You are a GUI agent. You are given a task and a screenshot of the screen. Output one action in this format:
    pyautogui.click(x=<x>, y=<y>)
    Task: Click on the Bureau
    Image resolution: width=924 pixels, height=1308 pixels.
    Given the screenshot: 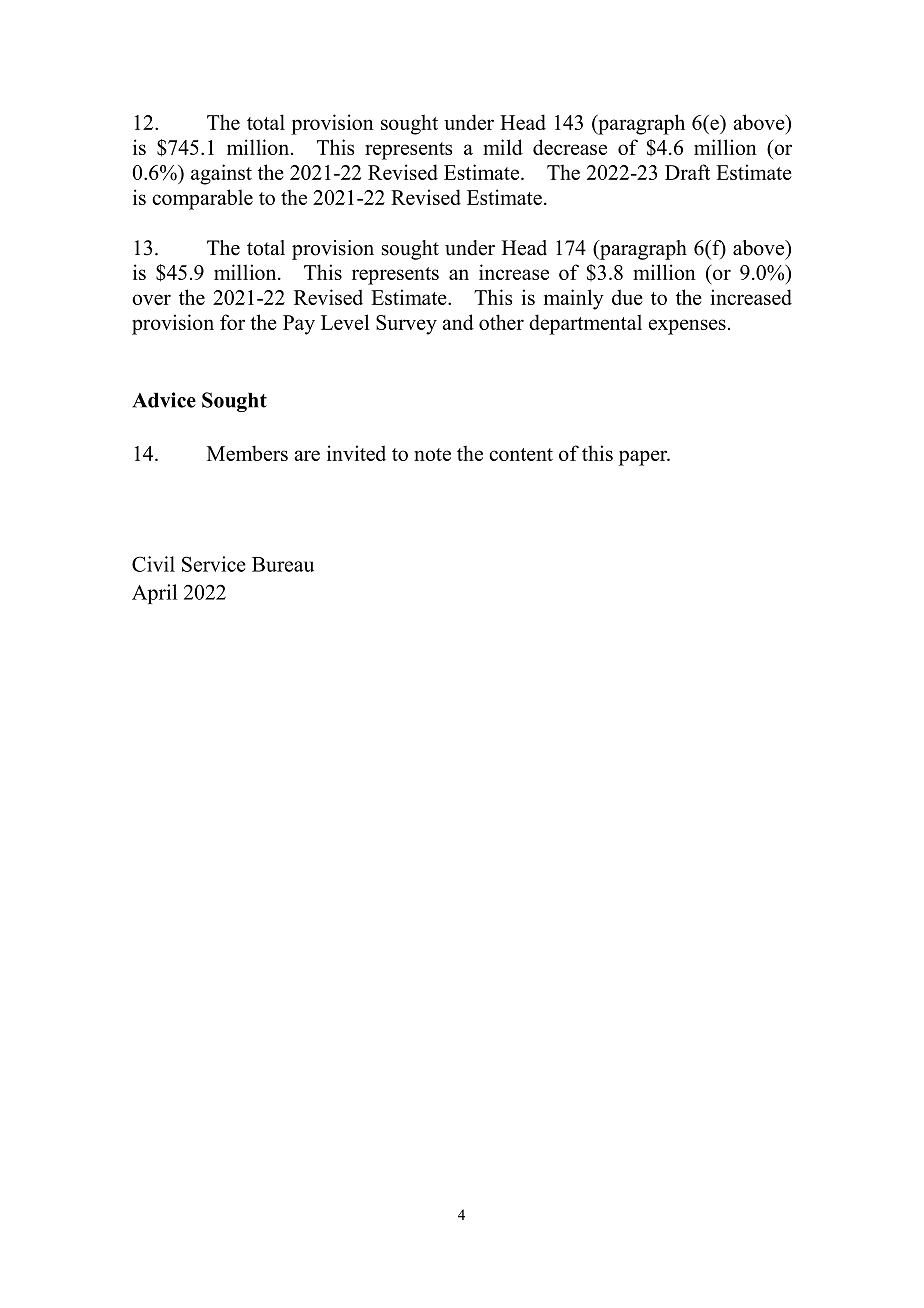 What is the action you would take?
    pyautogui.click(x=283, y=564)
